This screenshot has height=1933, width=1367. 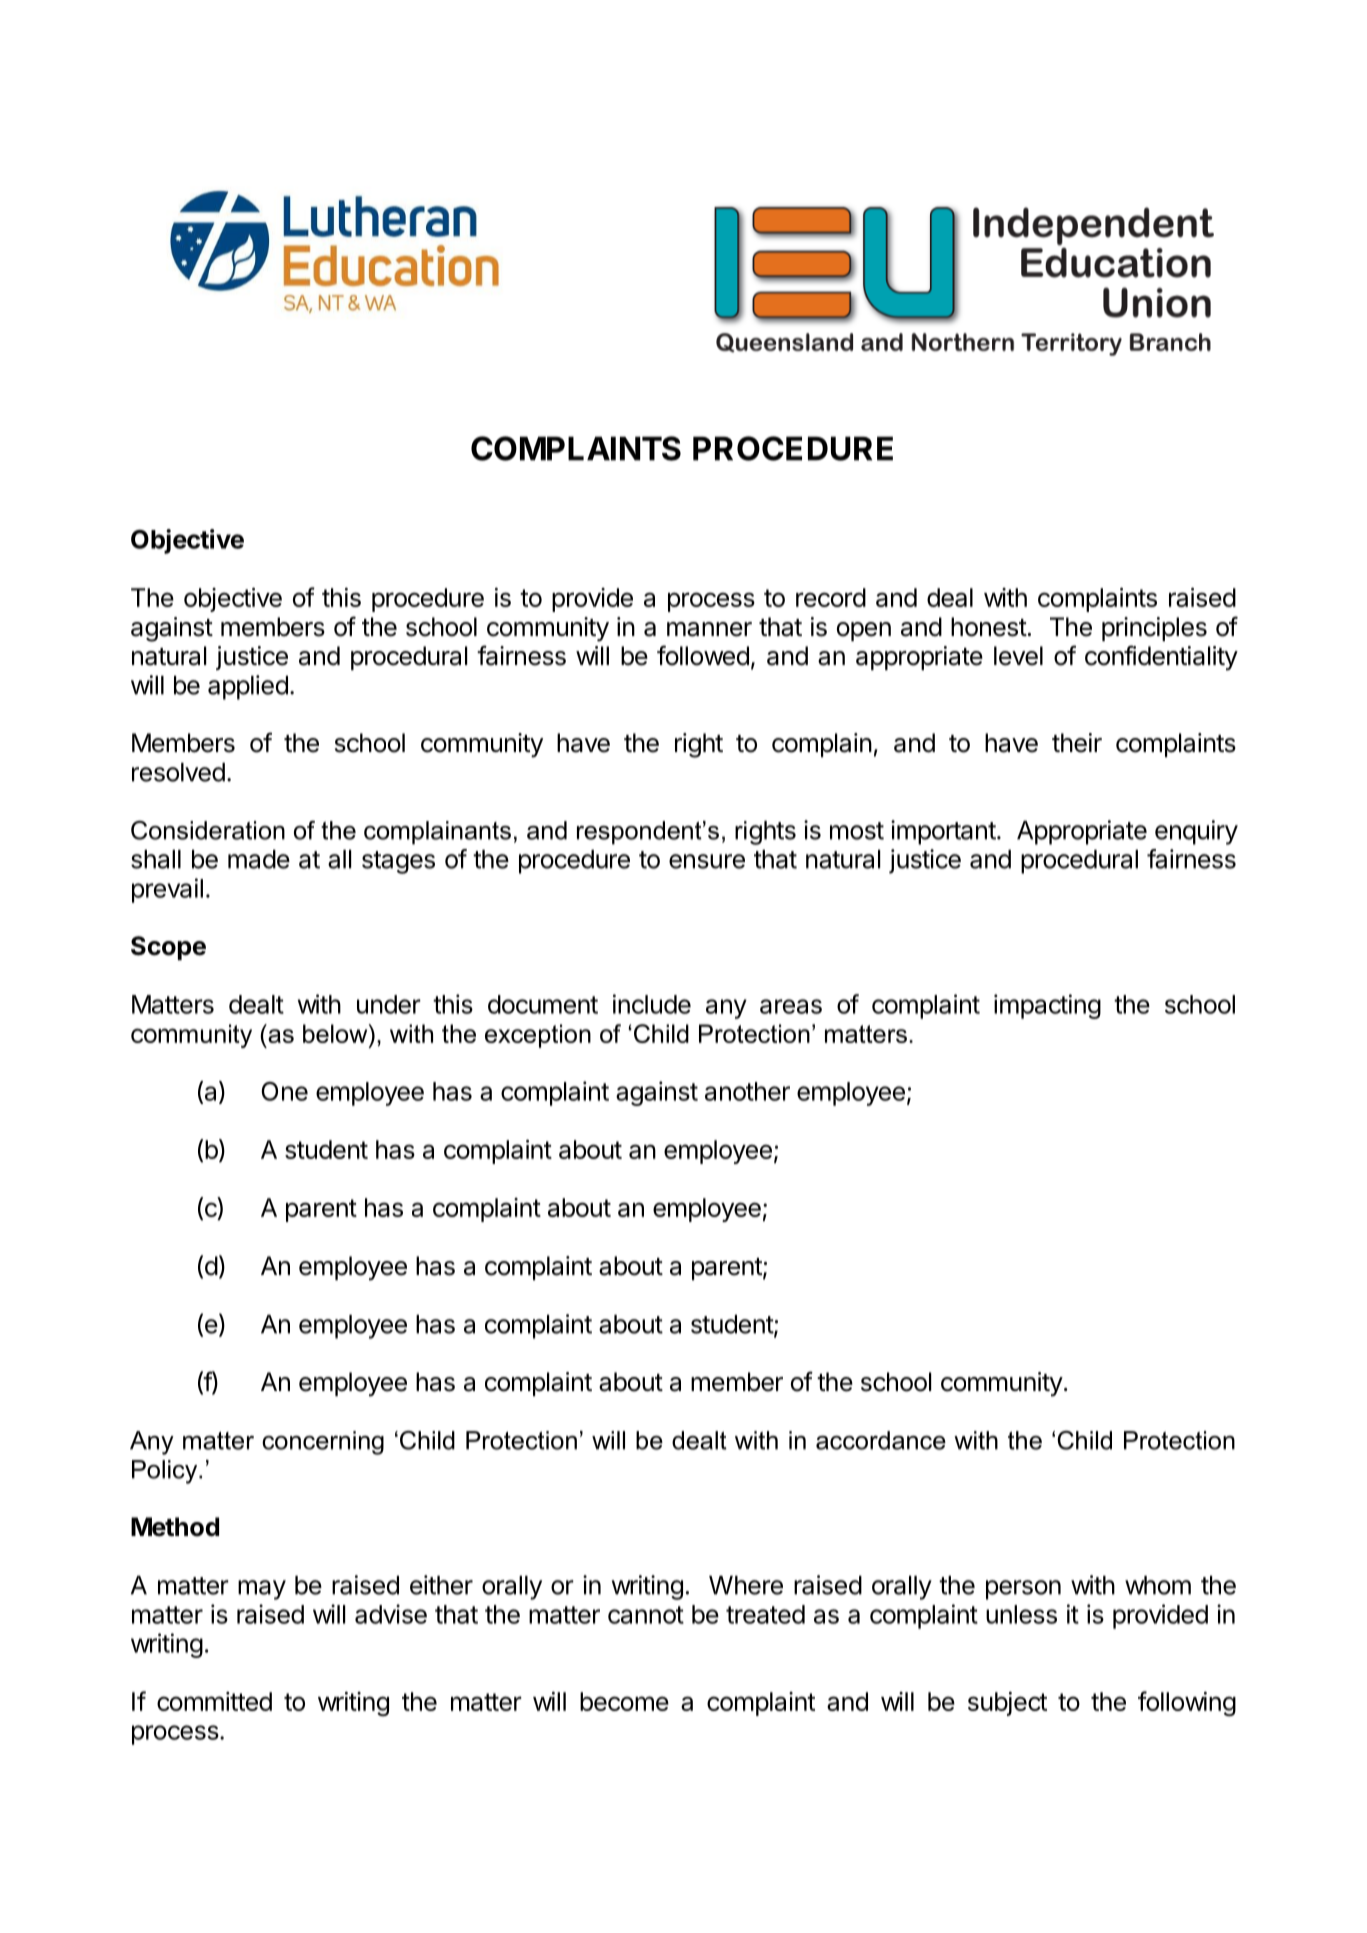 I want to click on become, so click(x=624, y=1701).
